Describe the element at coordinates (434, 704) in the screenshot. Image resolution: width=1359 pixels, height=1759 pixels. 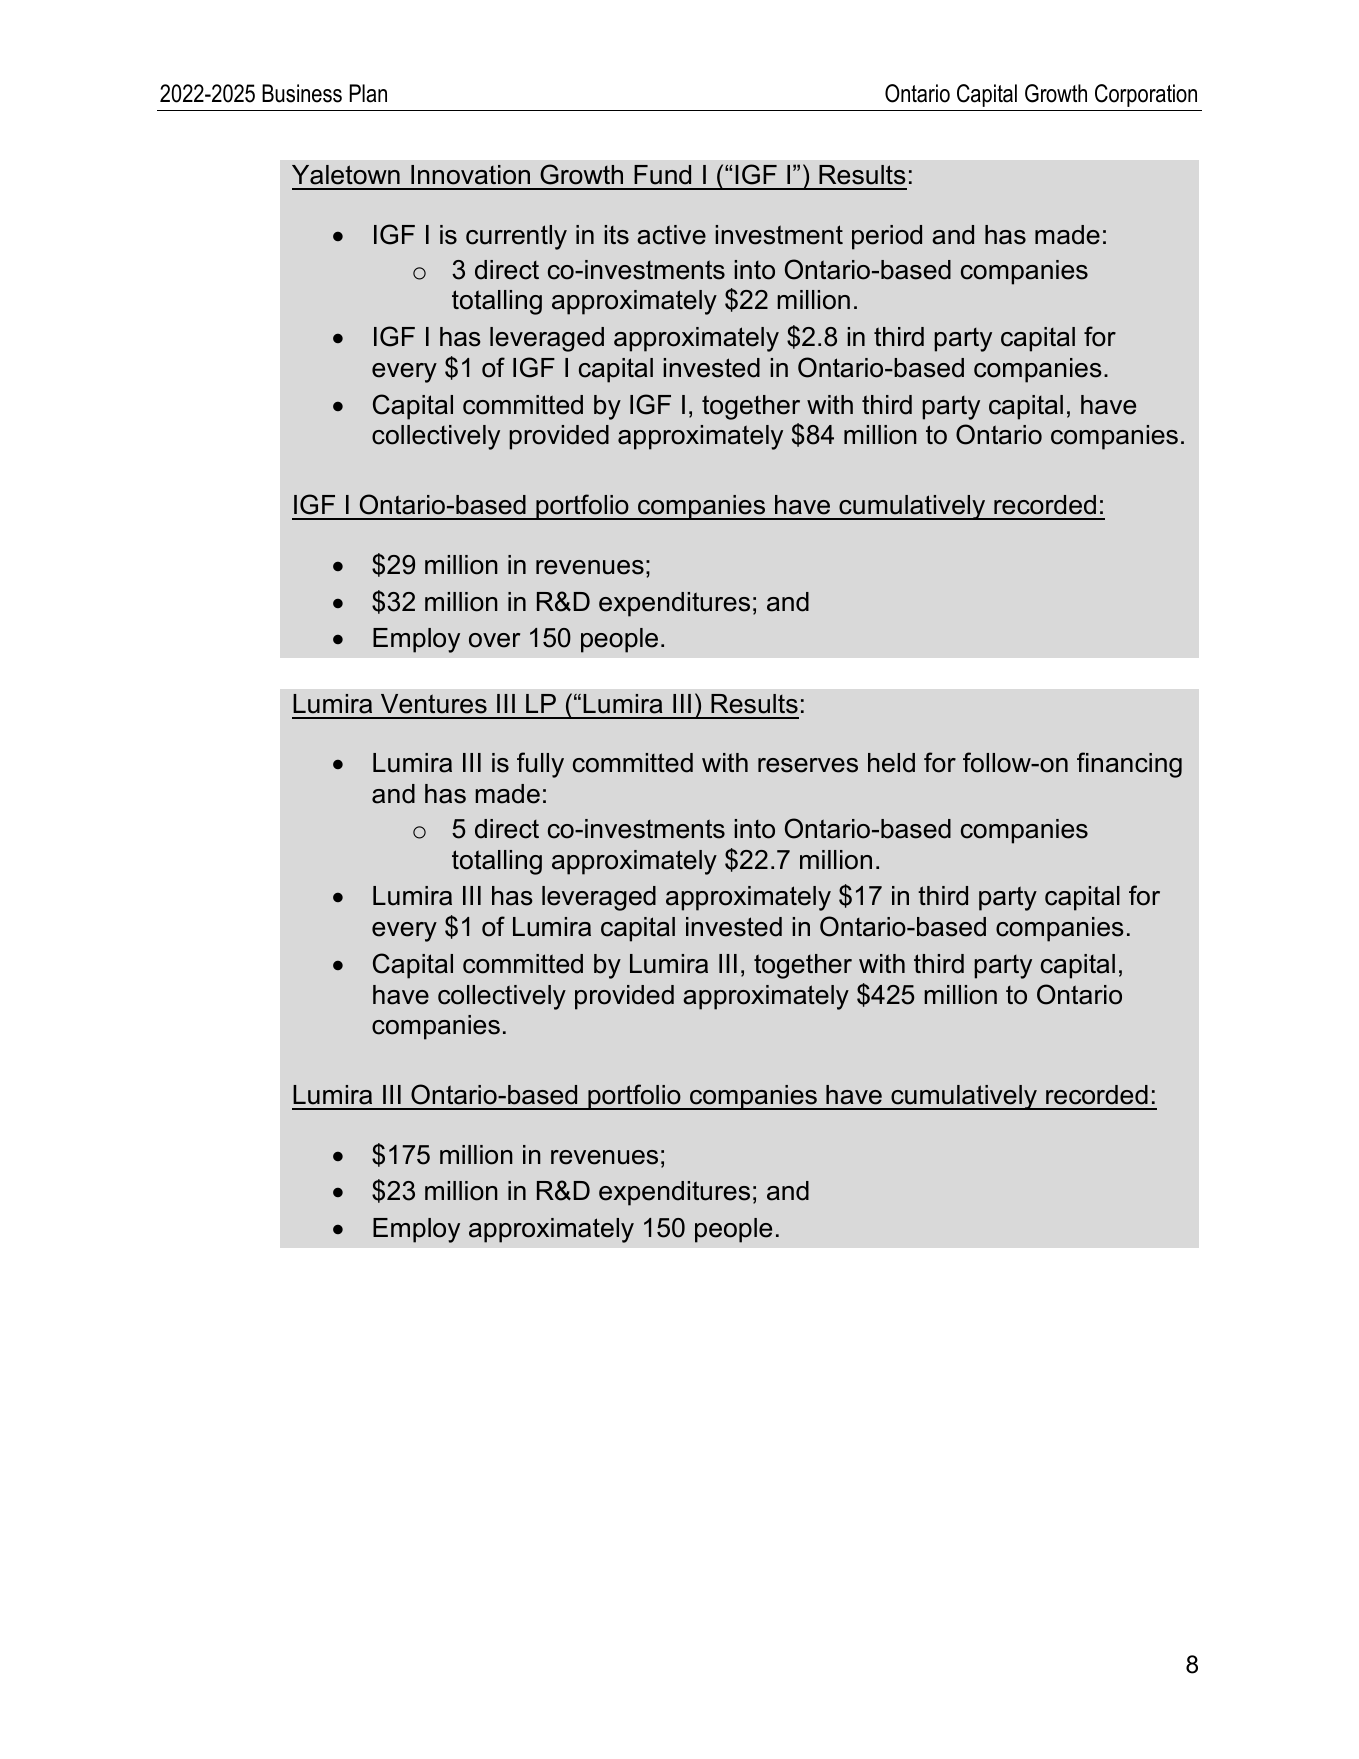
I see `Ventures` at that location.
